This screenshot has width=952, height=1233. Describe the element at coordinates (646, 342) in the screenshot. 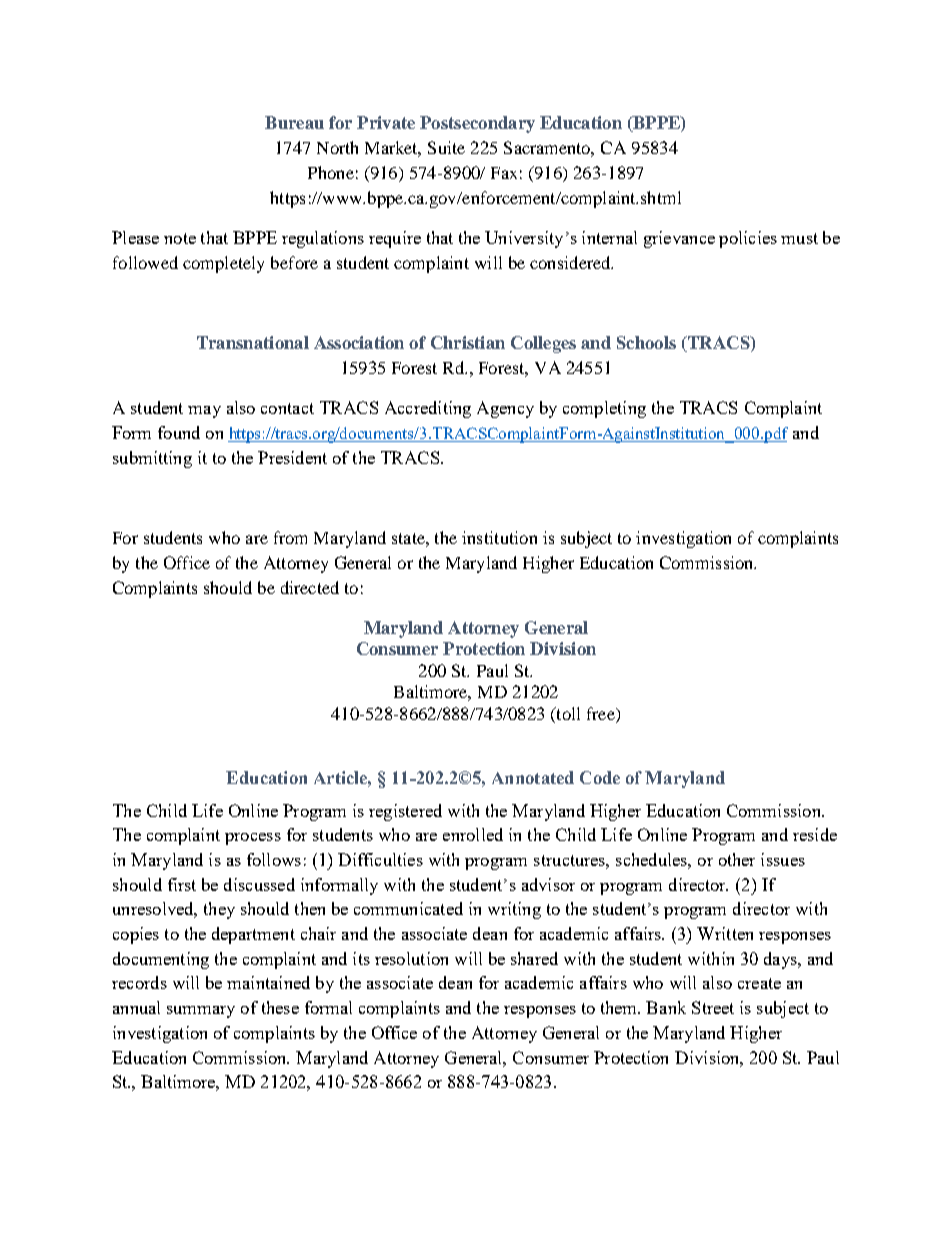

I see `Schools` at that location.
